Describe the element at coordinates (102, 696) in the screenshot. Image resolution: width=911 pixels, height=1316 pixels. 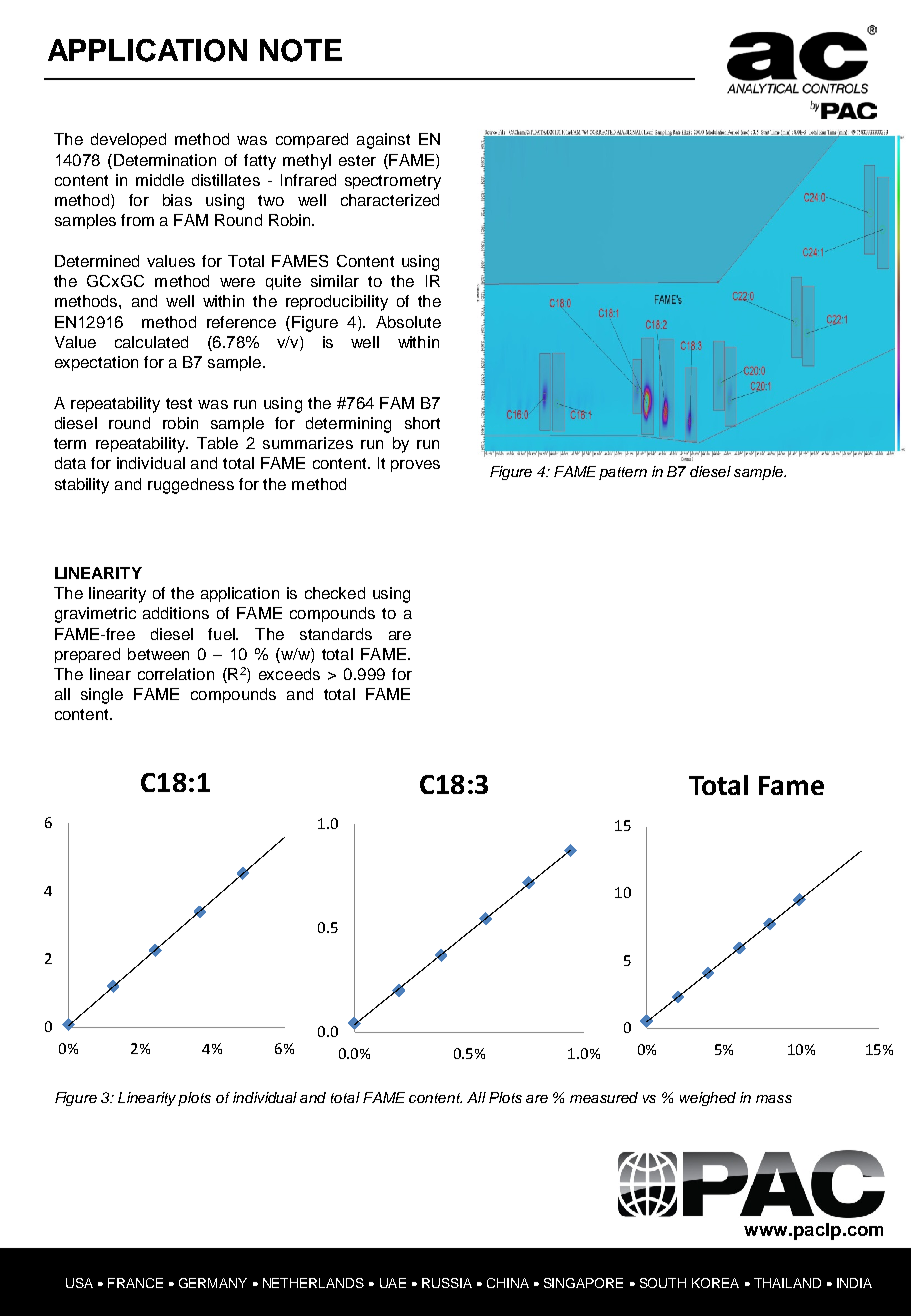
I see `single` at that location.
